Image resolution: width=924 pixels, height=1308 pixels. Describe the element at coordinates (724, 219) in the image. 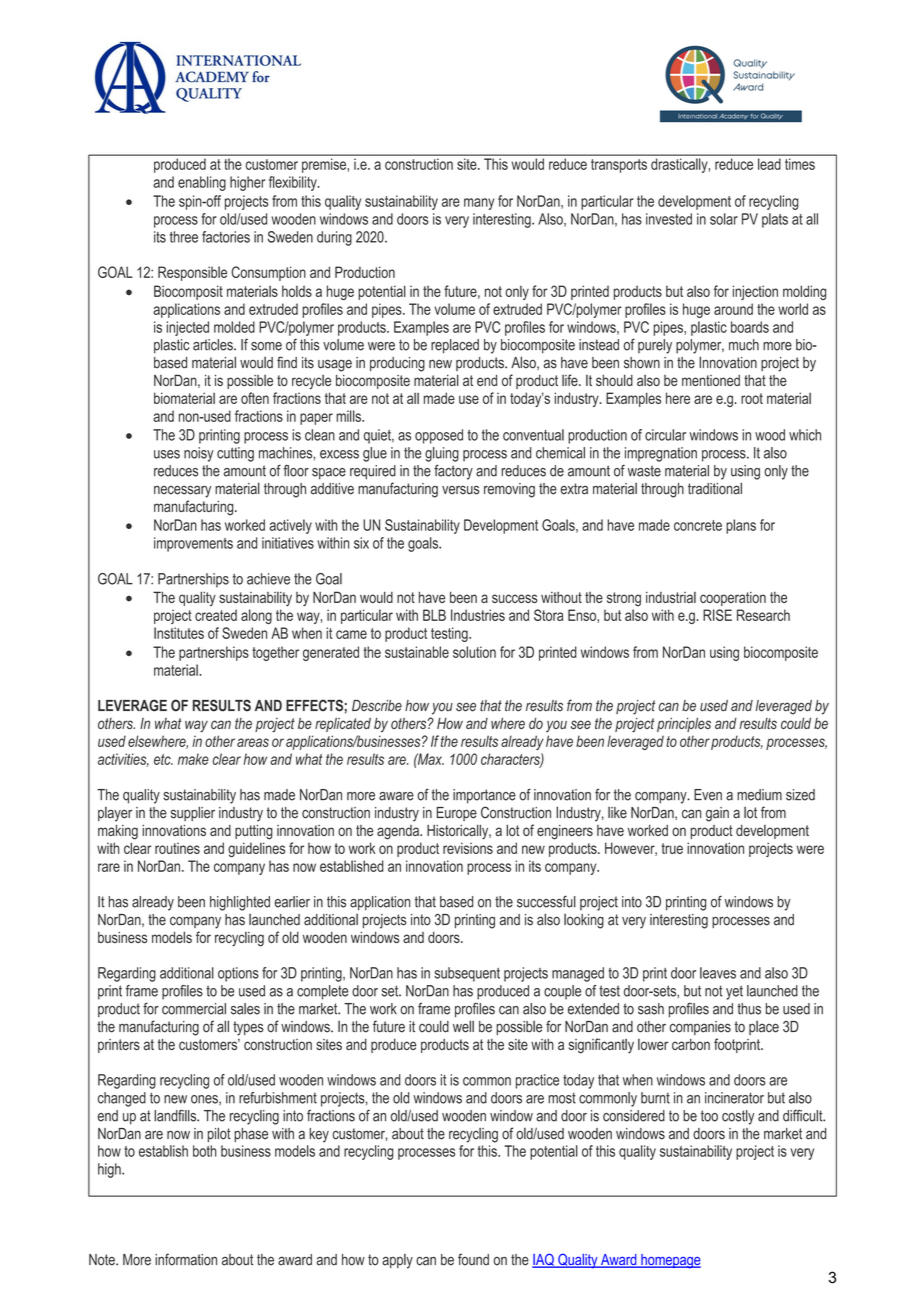

I see `solar` at that location.
